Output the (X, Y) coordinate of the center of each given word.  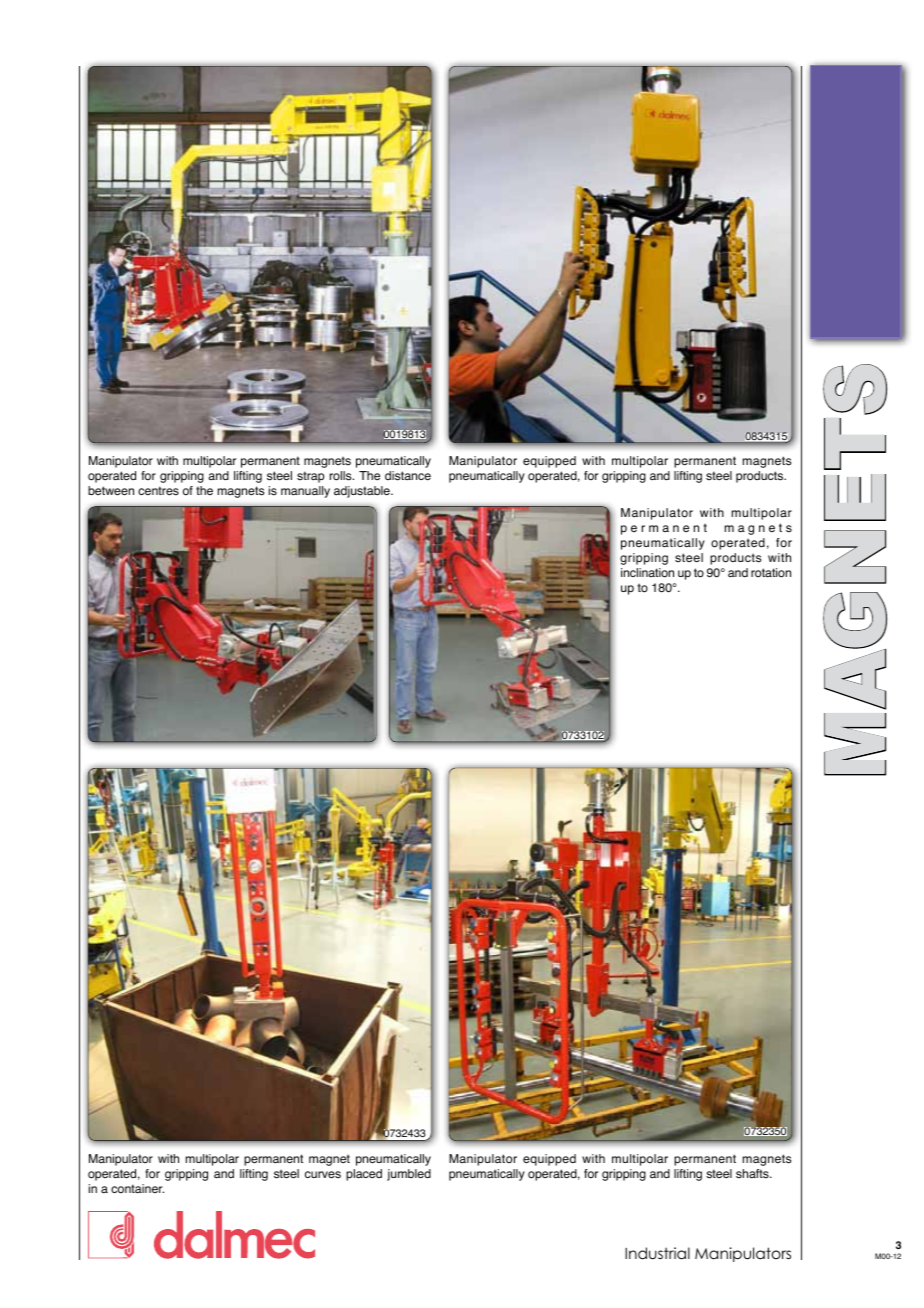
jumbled (409, 1175)
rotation (771, 573)
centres (158, 491)
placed (364, 1175)
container (137, 1189)
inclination (647, 573)
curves (323, 1175)
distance (408, 476)
